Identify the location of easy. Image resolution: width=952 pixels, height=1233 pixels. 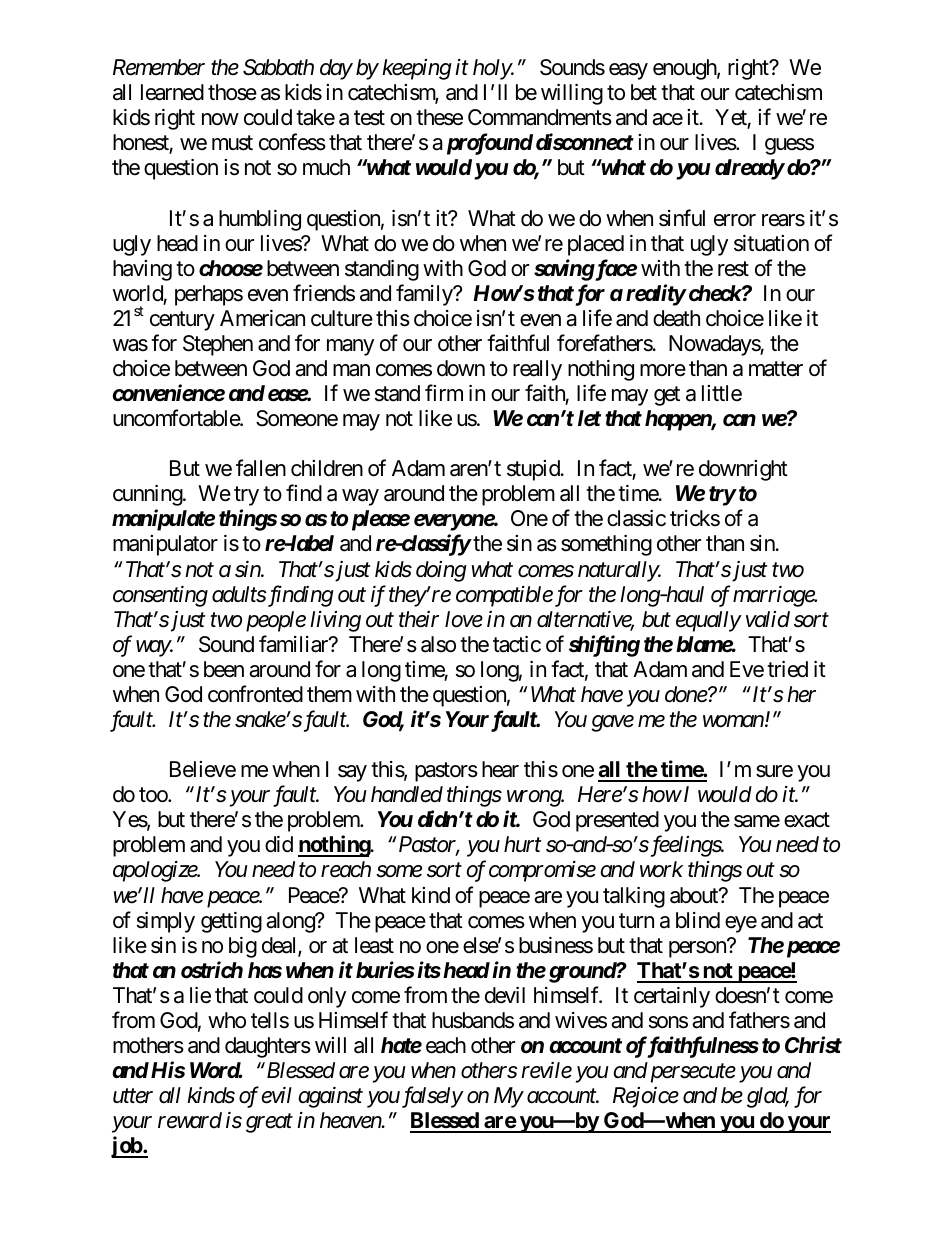
(628, 71).
